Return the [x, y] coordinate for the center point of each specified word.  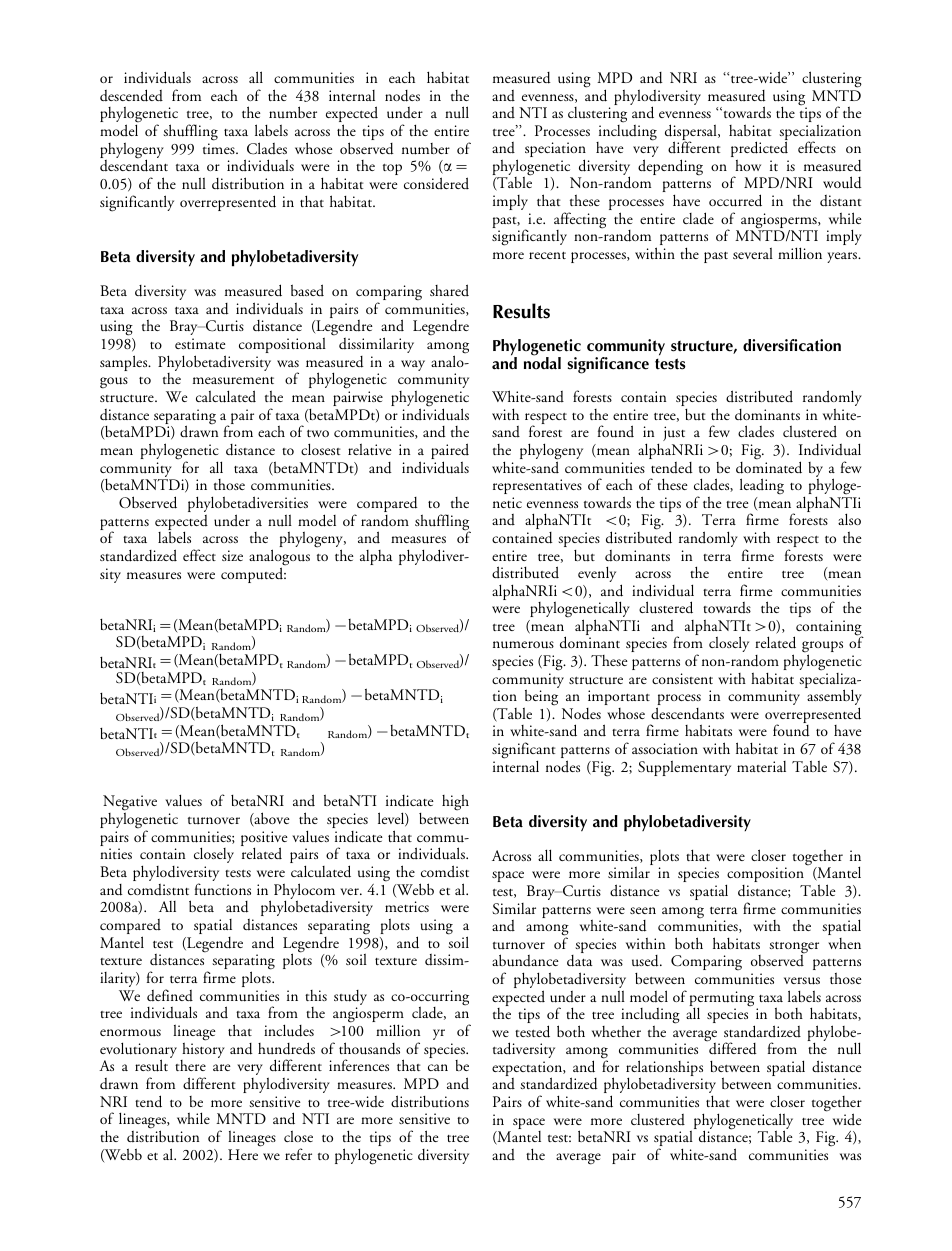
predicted [759, 150]
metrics [407, 906]
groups [822, 648]
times [220, 148]
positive [264, 840]
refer [298, 1154]
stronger [794, 949]
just [675, 435]
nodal [542, 362]
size [232, 555]
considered [436, 183]
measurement [233, 381]
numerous [523, 645]
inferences [359, 1065]
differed [732, 1048]
